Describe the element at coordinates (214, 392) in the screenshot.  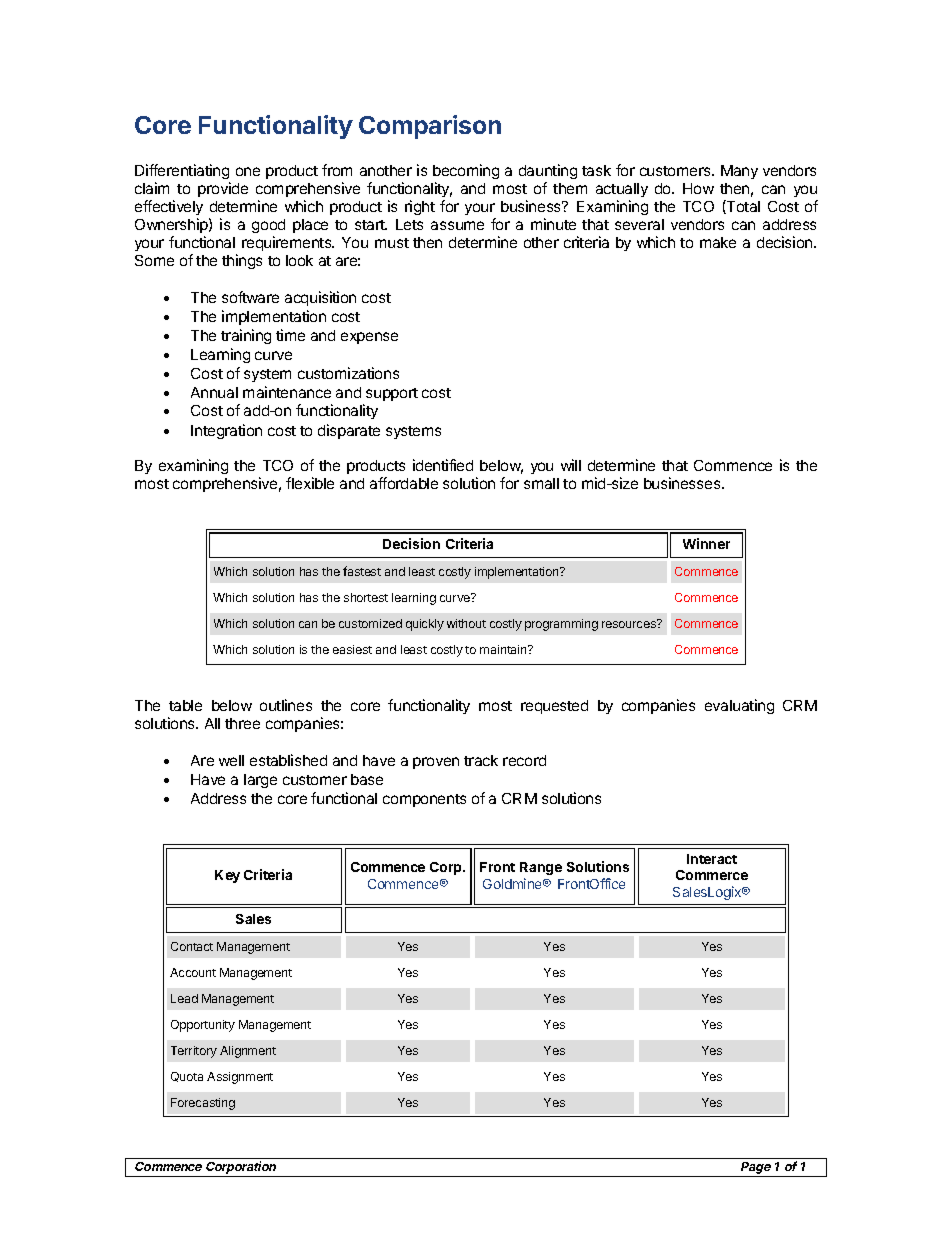
I see `Annual` at that location.
